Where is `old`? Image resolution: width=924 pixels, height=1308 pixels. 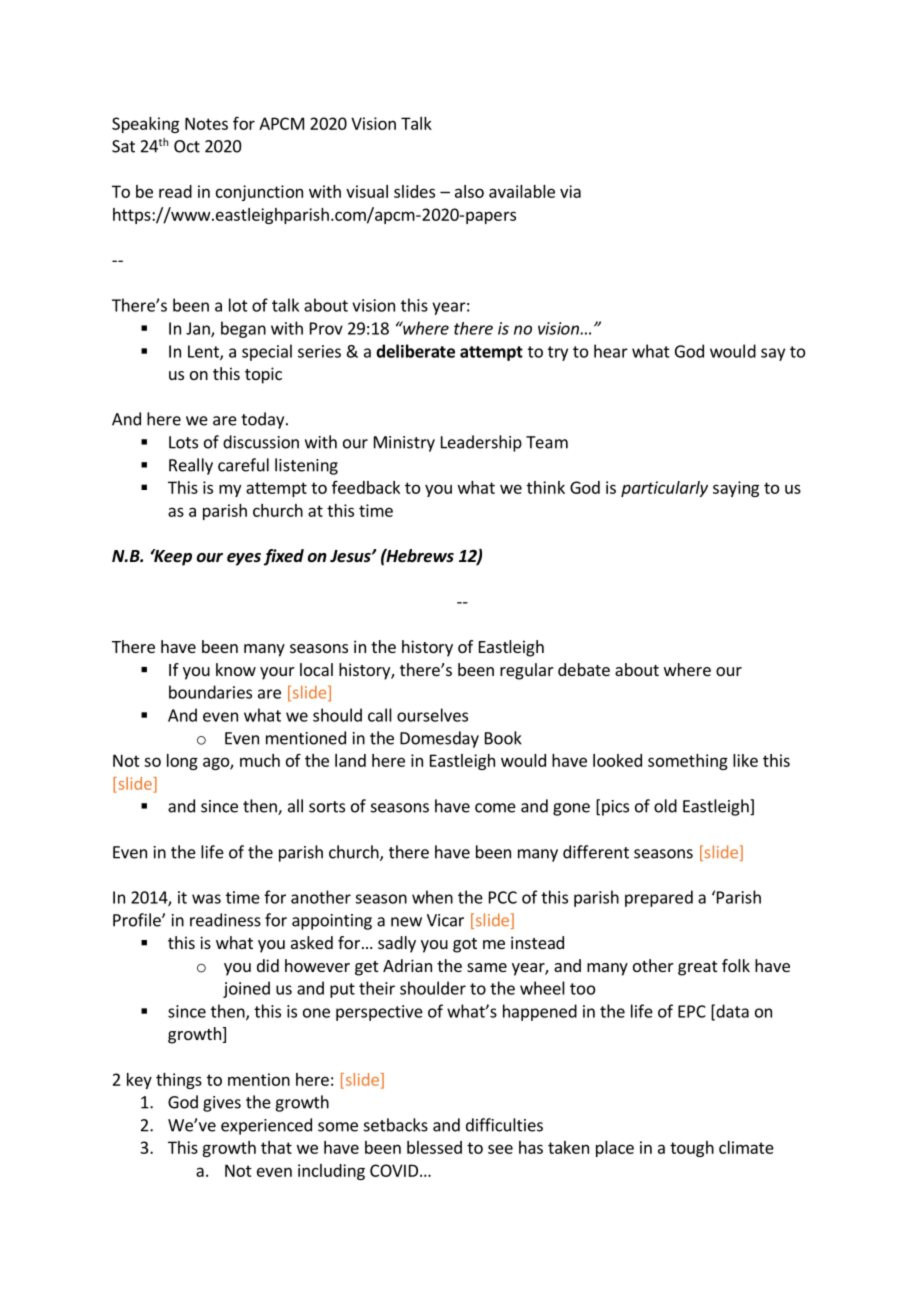 old is located at coordinates (665, 806).
